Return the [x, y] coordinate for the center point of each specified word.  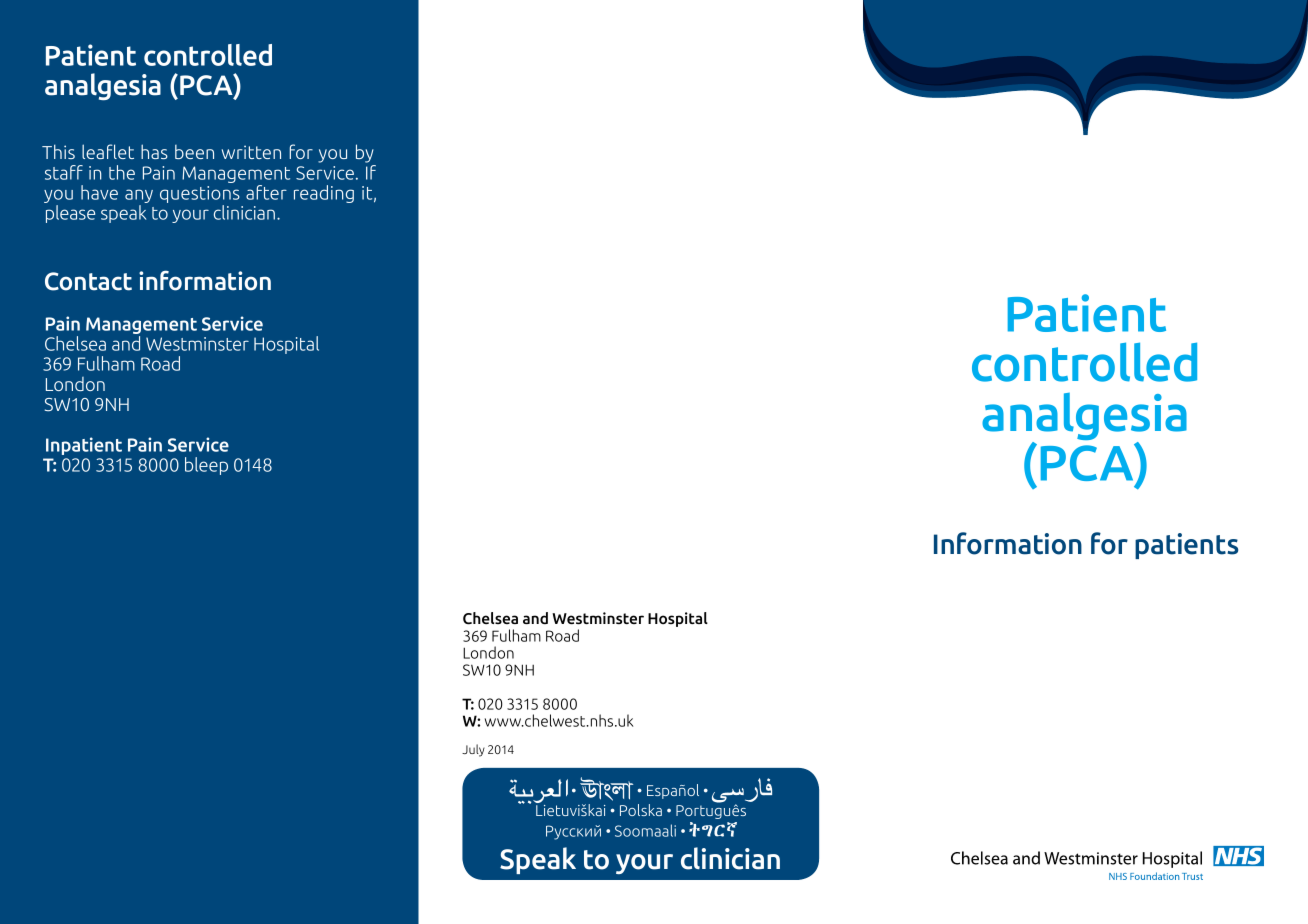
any [139, 197]
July [473, 750]
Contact [88, 281]
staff [64, 172]
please [70, 214]
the [122, 172]
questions [200, 196]
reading [324, 194]
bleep [206, 466]
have [99, 192]
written [251, 152]
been [194, 152]
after [266, 192]
